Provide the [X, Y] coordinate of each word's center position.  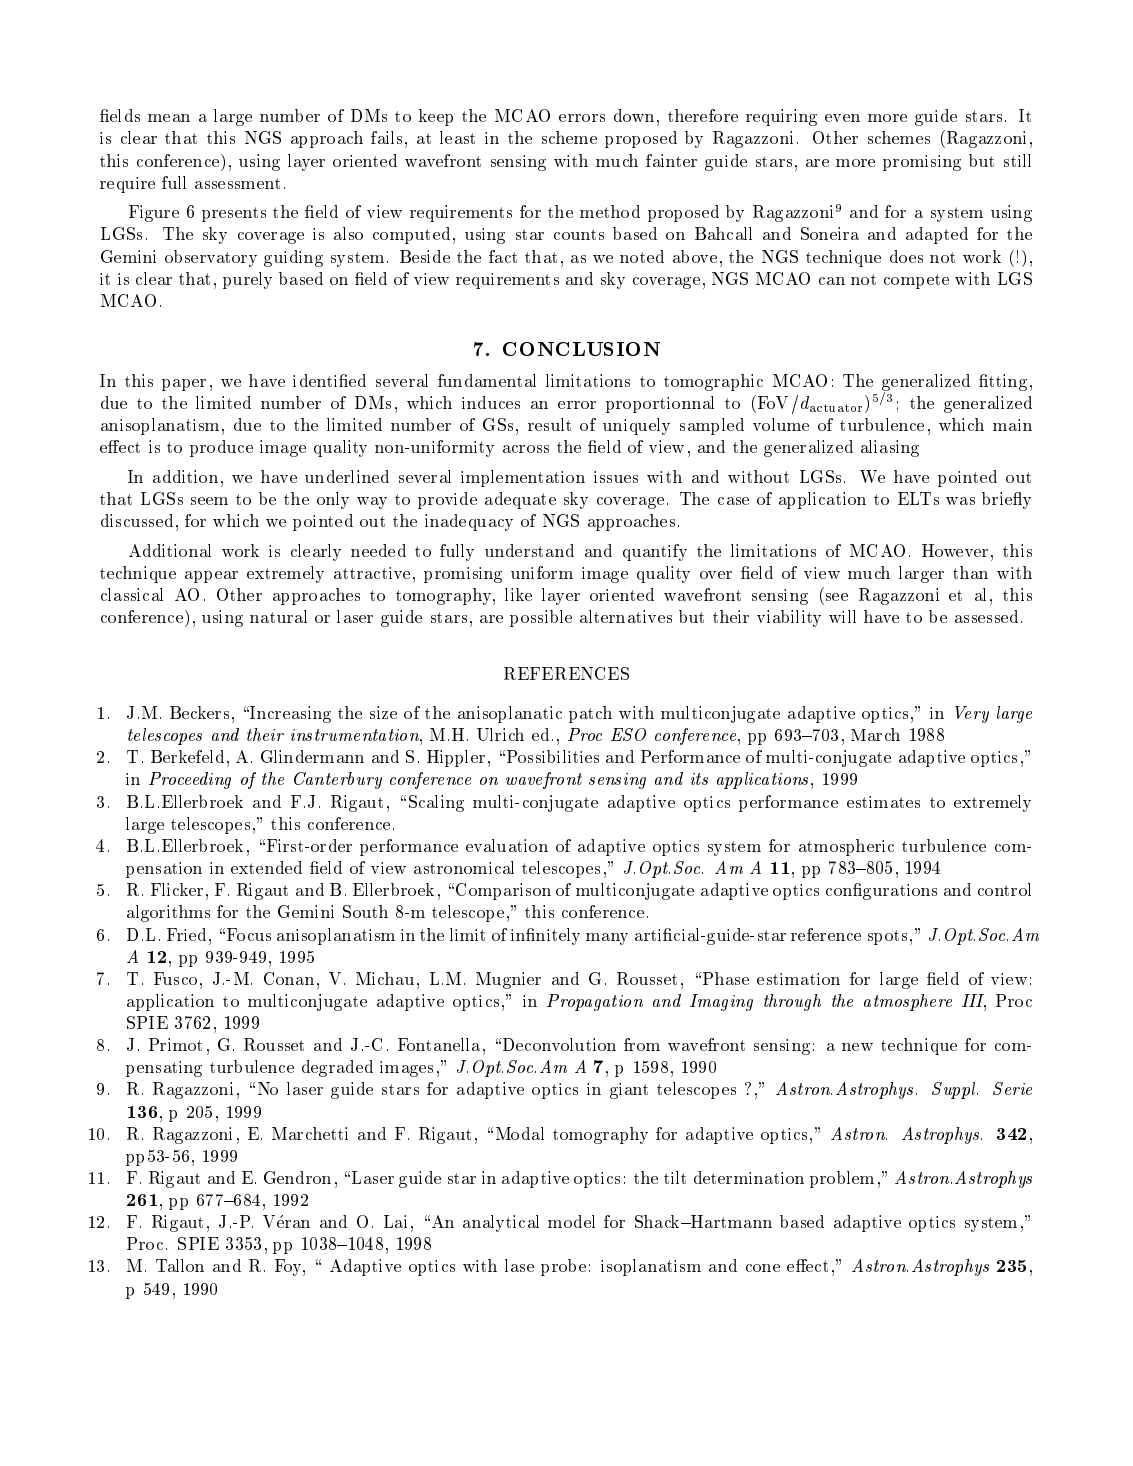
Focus [249, 934]
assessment [237, 183]
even [842, 118]
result [549, 424]
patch [590, 714]
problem [842, 1179]
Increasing [289, 714]
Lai [395, 1221]
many [607, 939]
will [842, 616]
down [634, 115]
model [571, 1221]
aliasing [890, 448]
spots [887, 937]
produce [221, 448]
